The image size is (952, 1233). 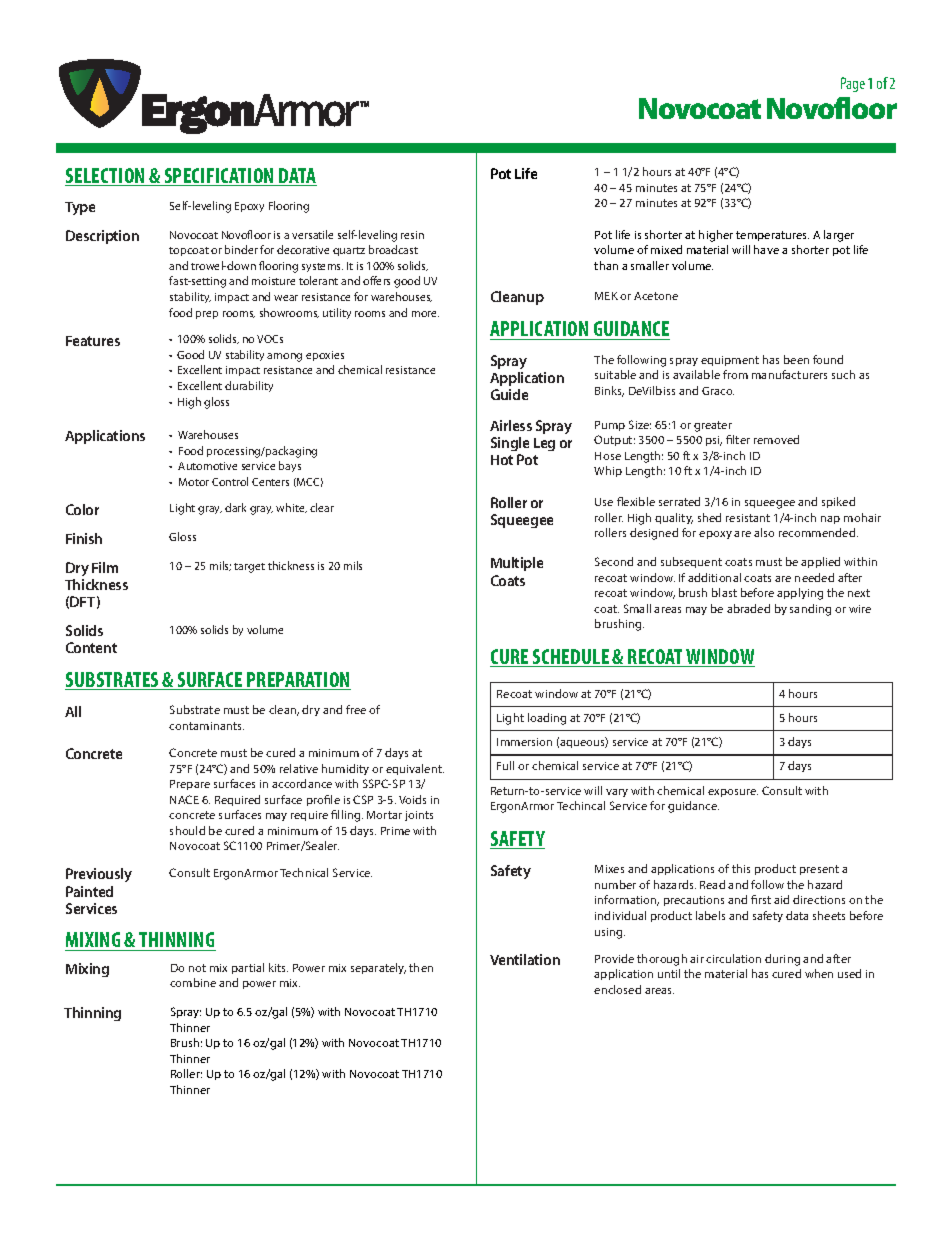 I want to click on Full, so click(x=505, y=765).
